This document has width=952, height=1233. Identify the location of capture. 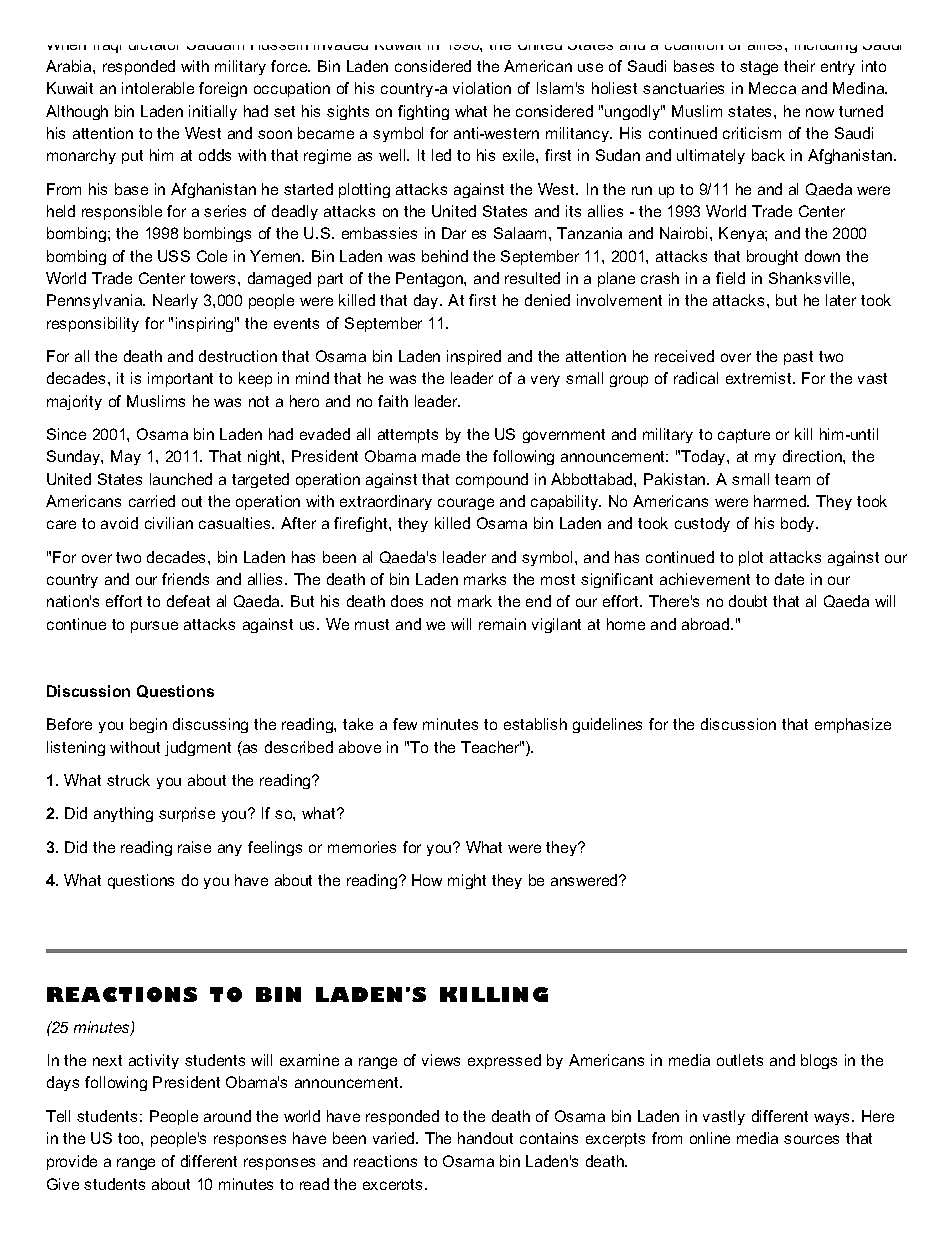
(744, 436).
